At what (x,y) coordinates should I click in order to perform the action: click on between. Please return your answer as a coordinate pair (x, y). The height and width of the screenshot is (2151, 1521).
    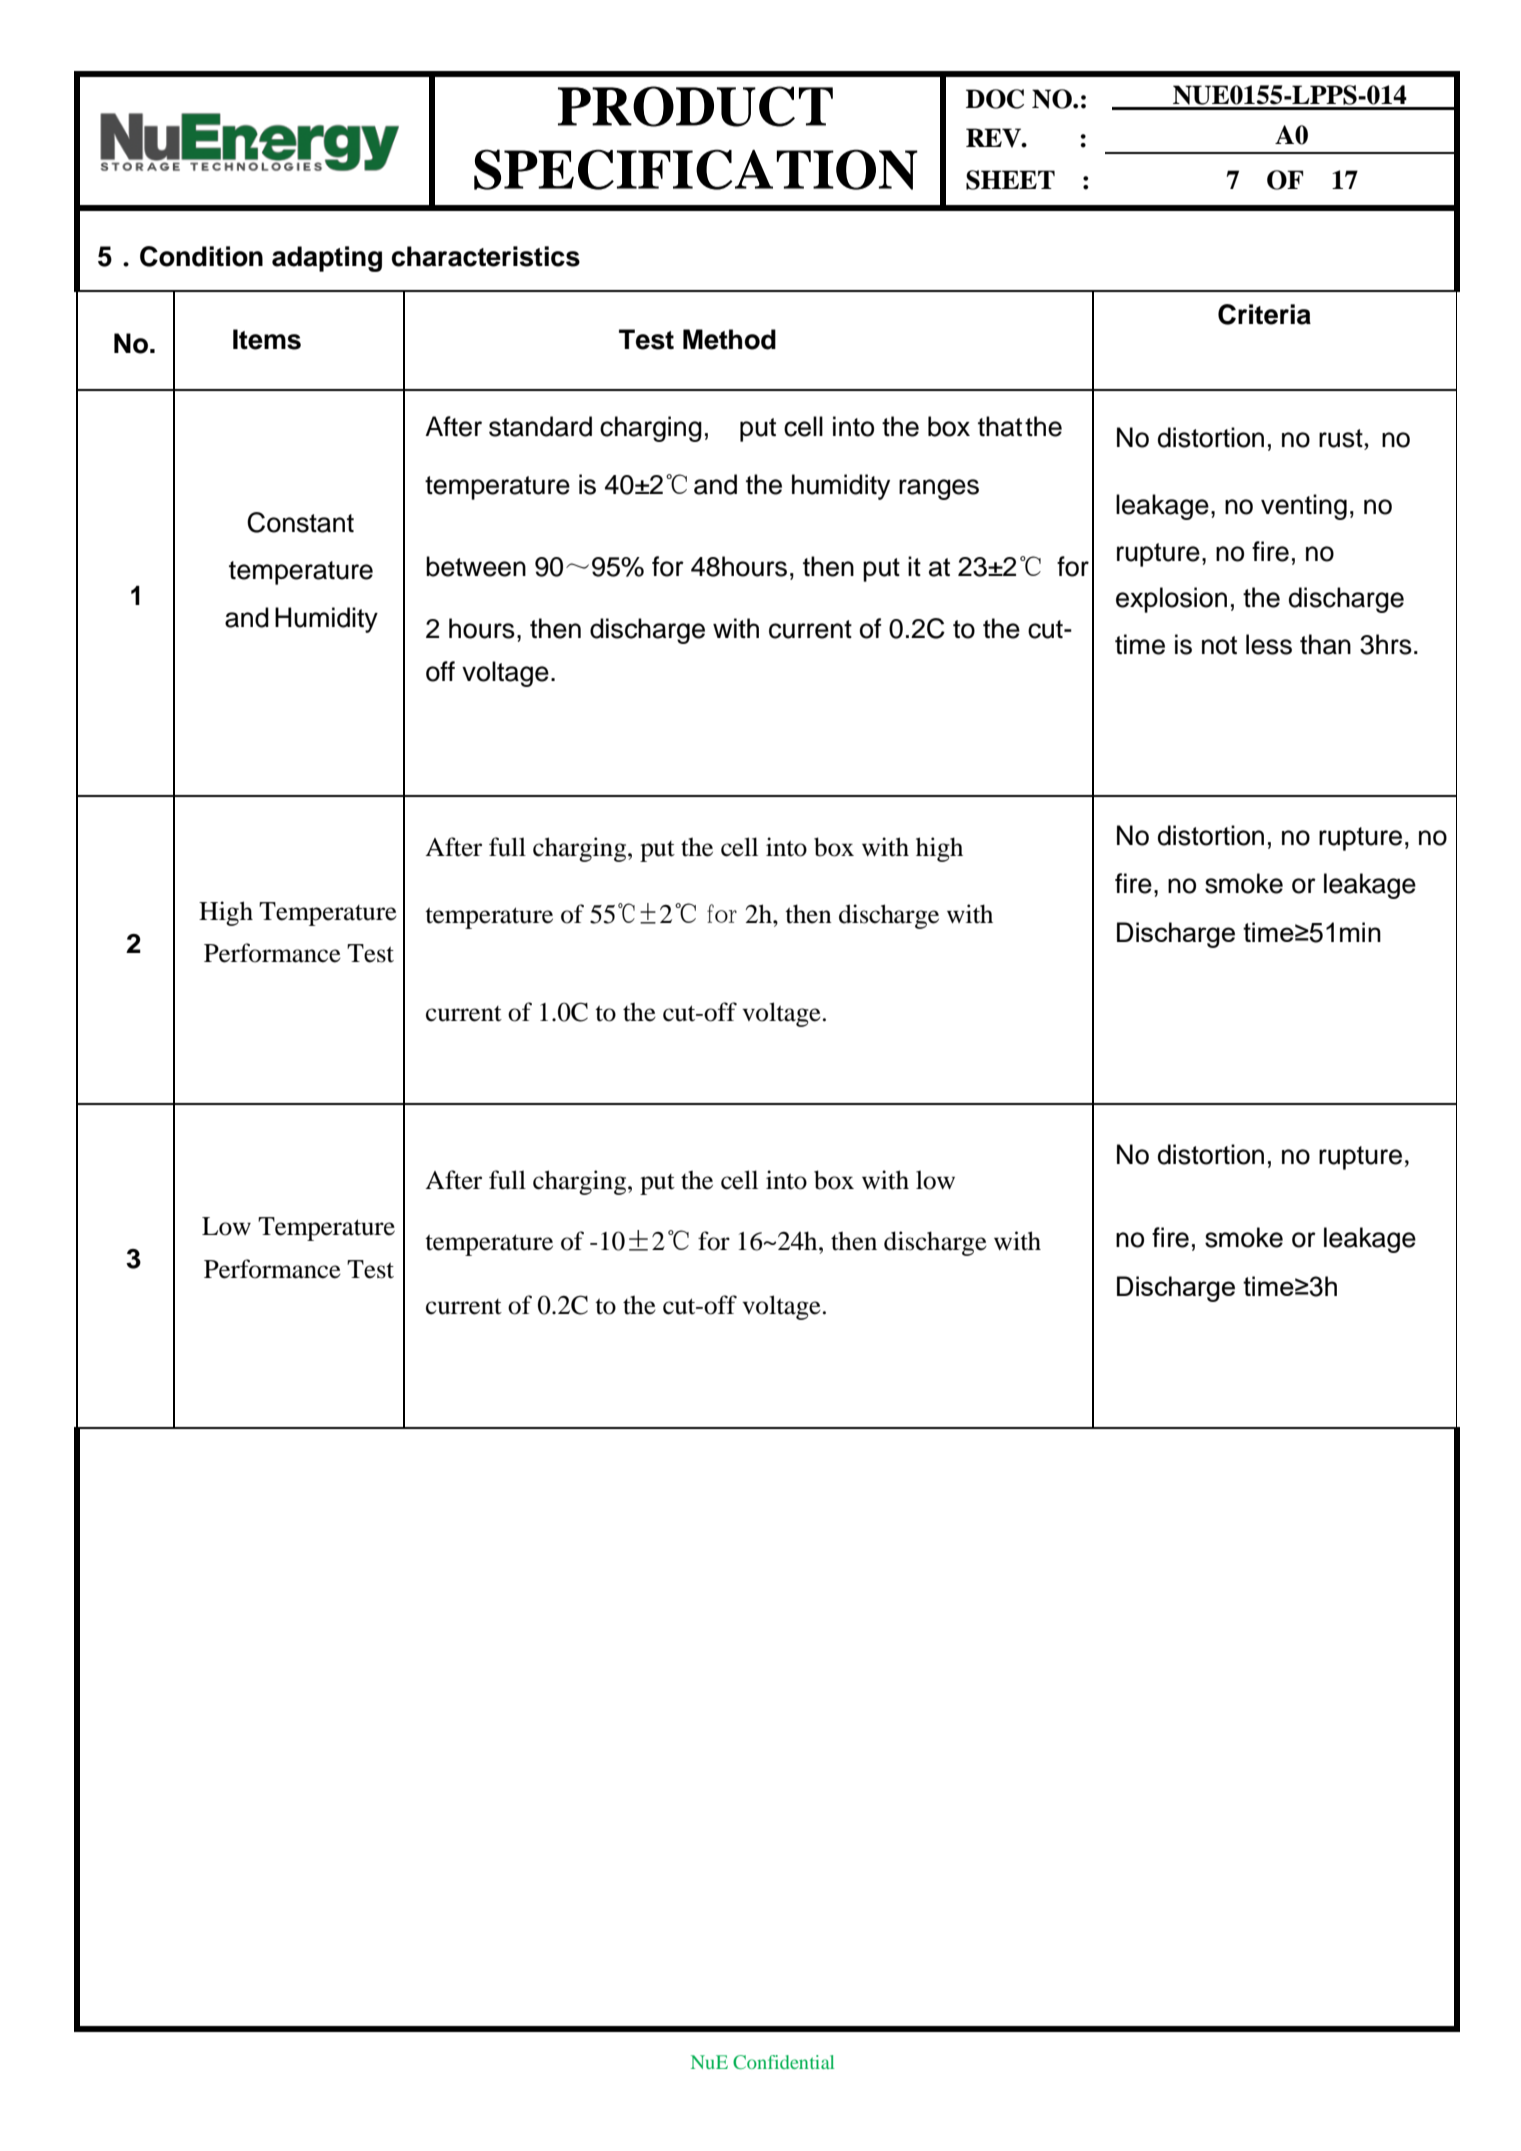
    Looking at the image, I should click on (476, 566).
